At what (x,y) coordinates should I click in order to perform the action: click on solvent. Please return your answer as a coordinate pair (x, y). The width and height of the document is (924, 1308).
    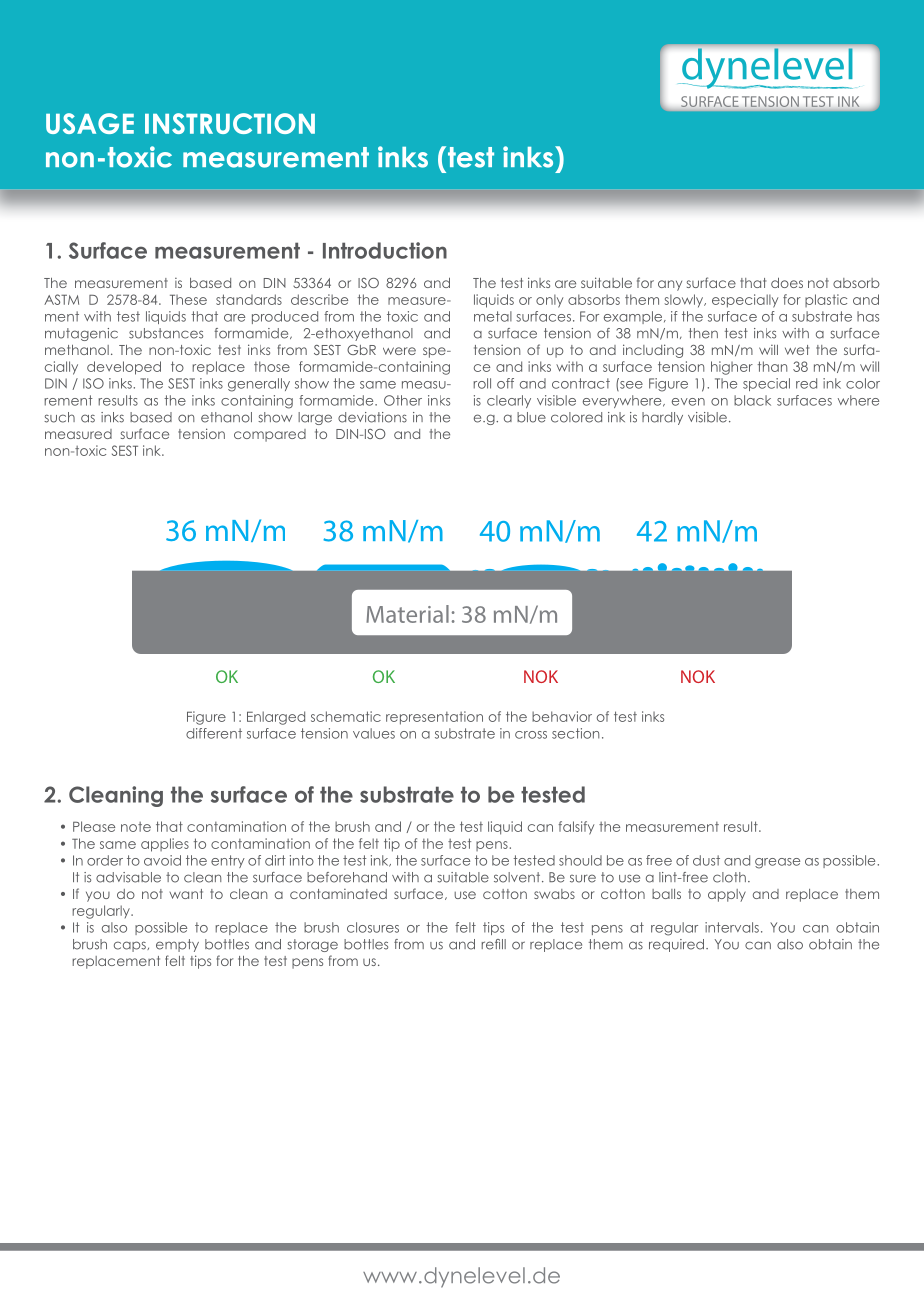
    Looking at the image, I should click on (518, 877).
